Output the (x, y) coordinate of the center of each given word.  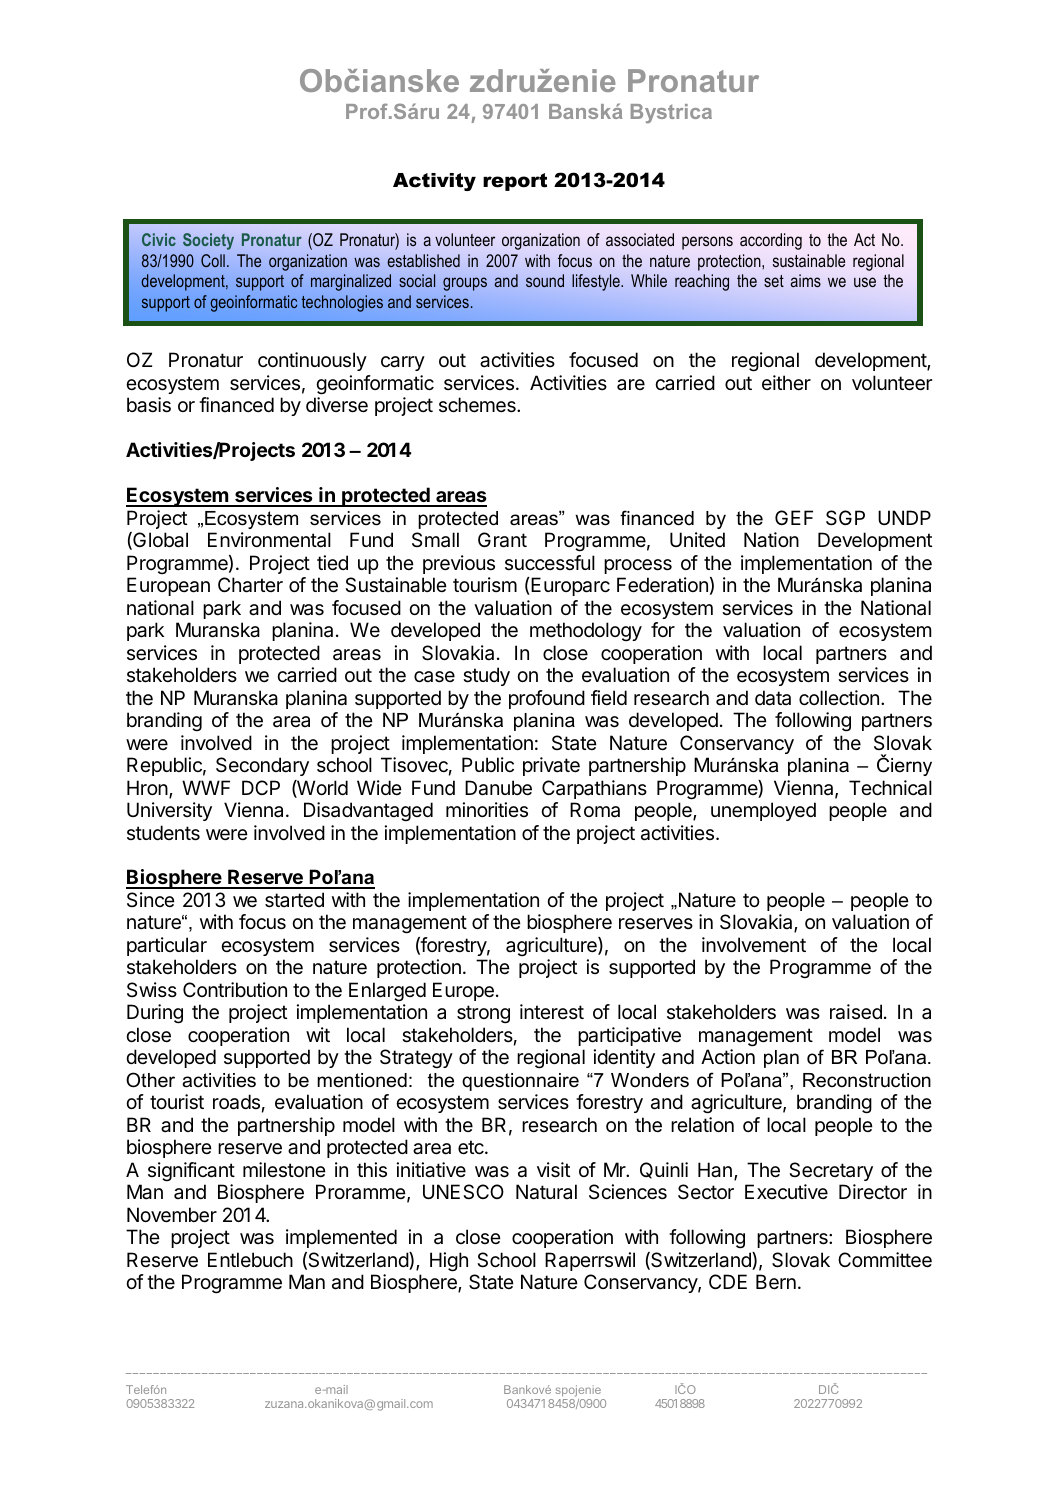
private (551, 766)
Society (208, 241)
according (771, 241)
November (172, 1215)
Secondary (262, 766)
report (515, 182)
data (773, 698)
